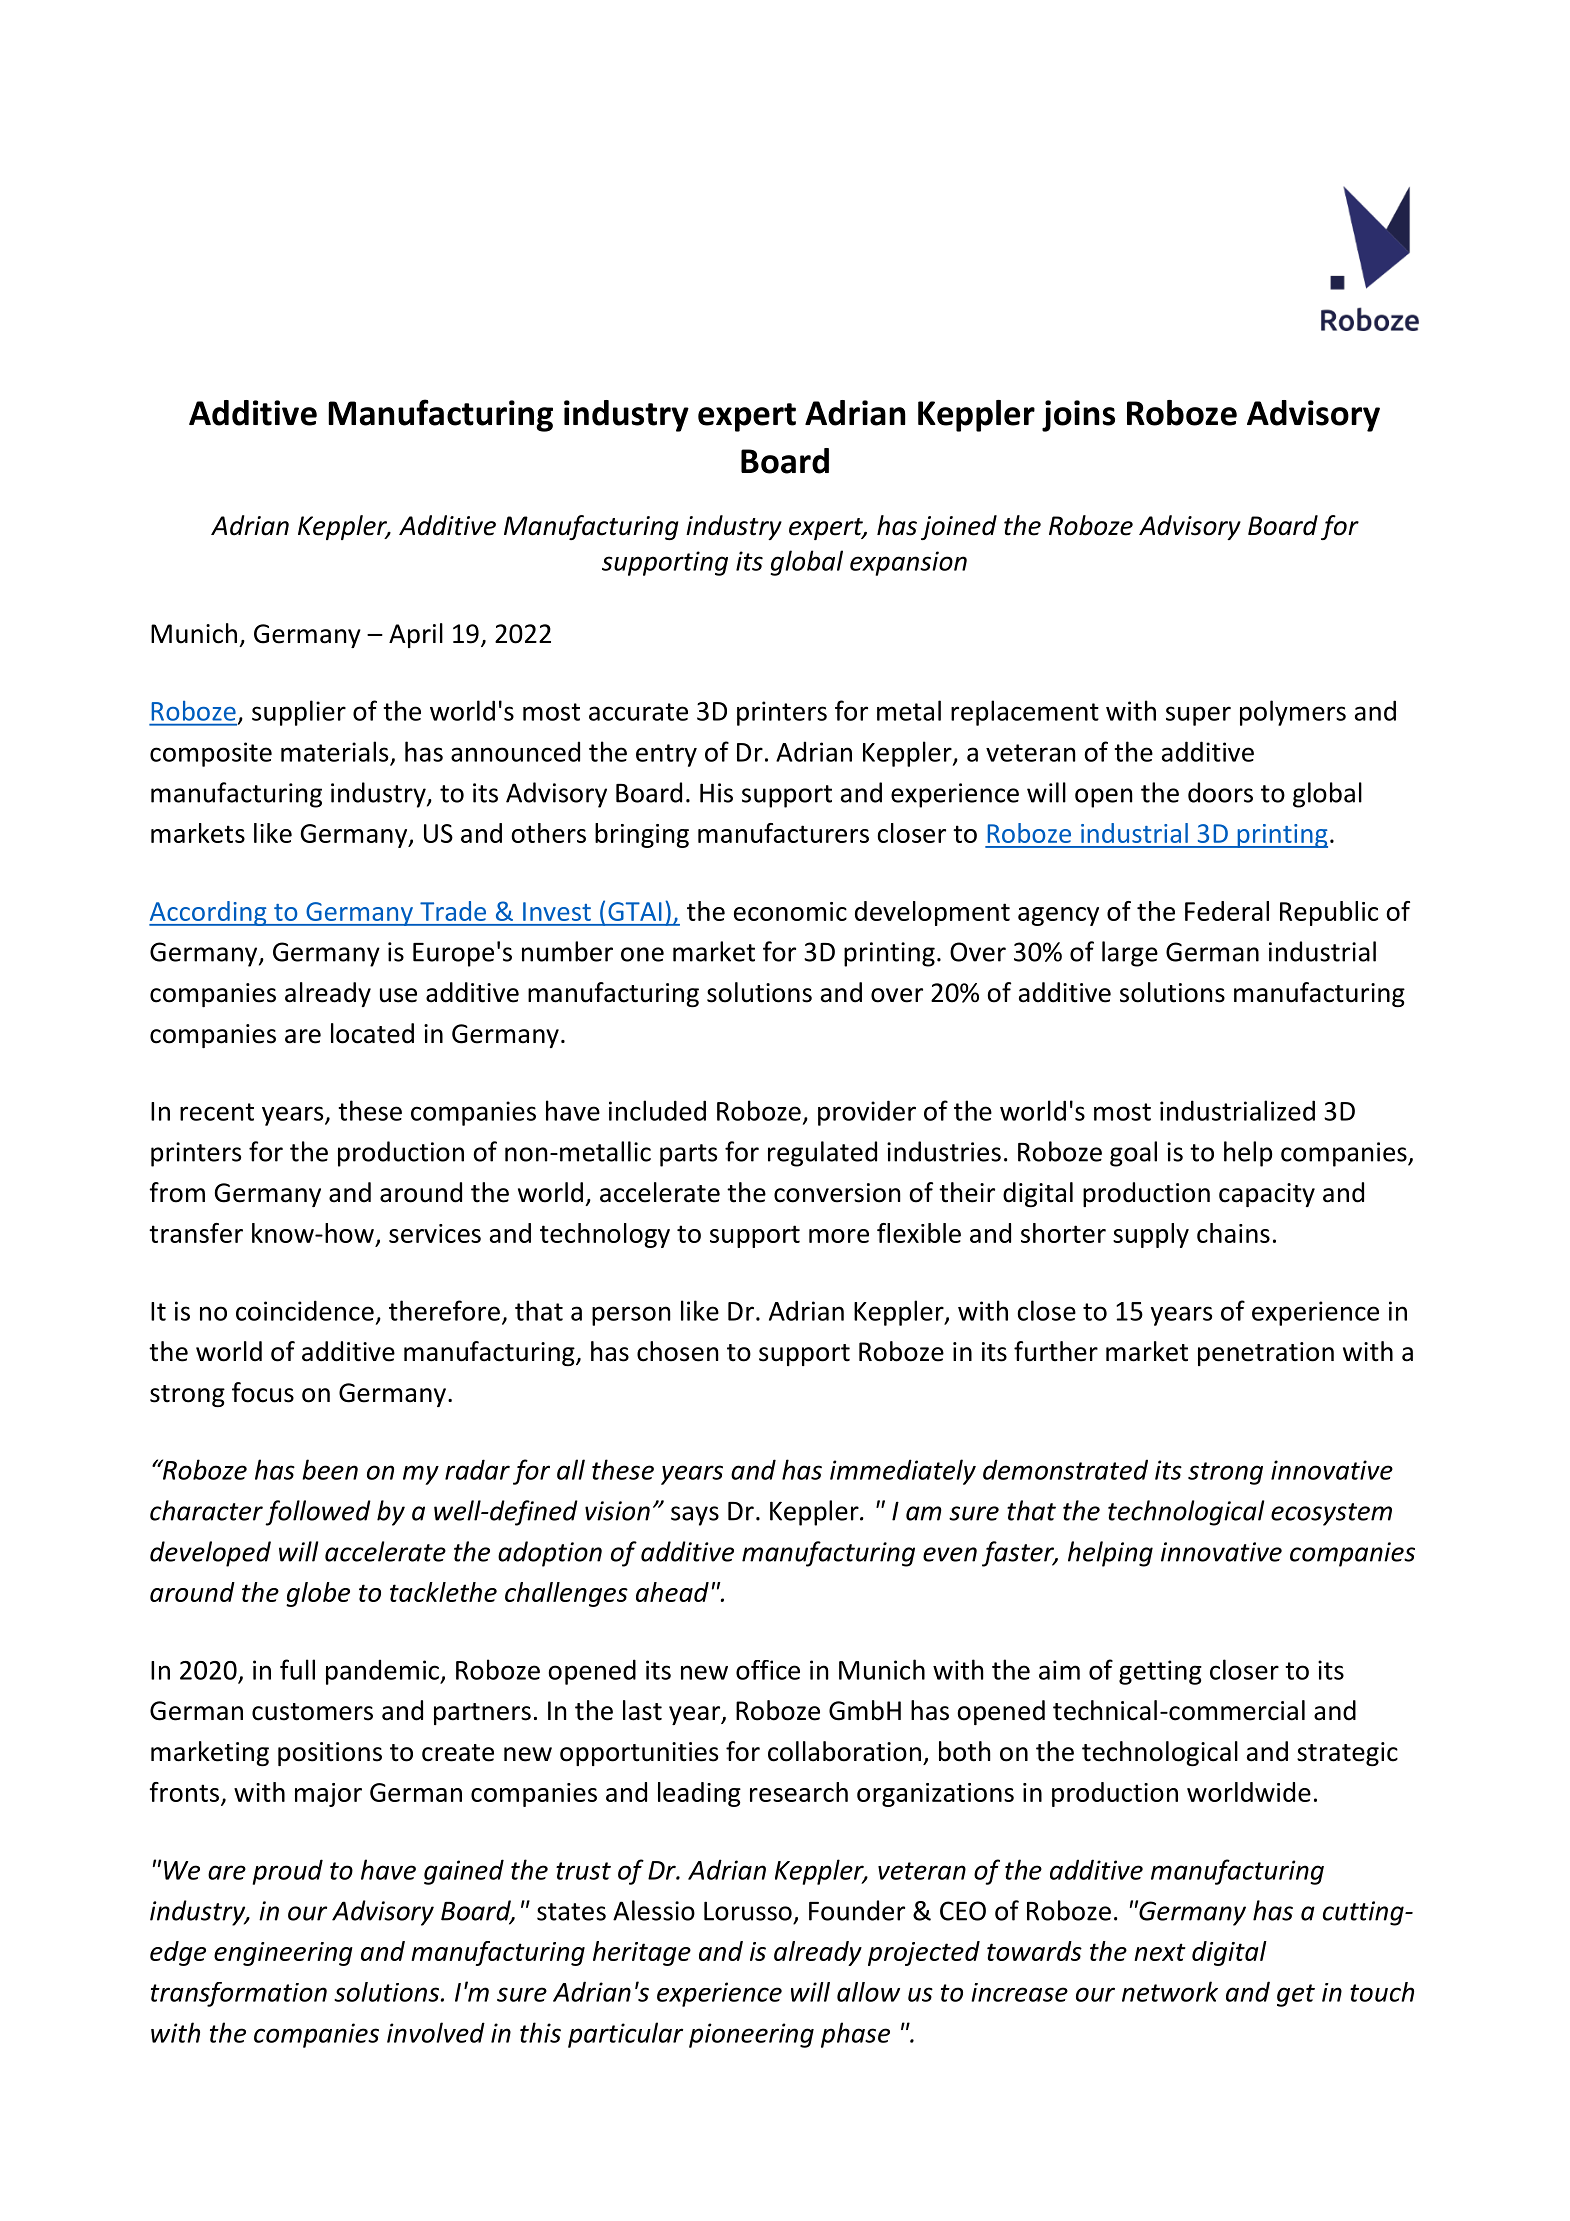  I want to click on more, so click(839, 1236).
